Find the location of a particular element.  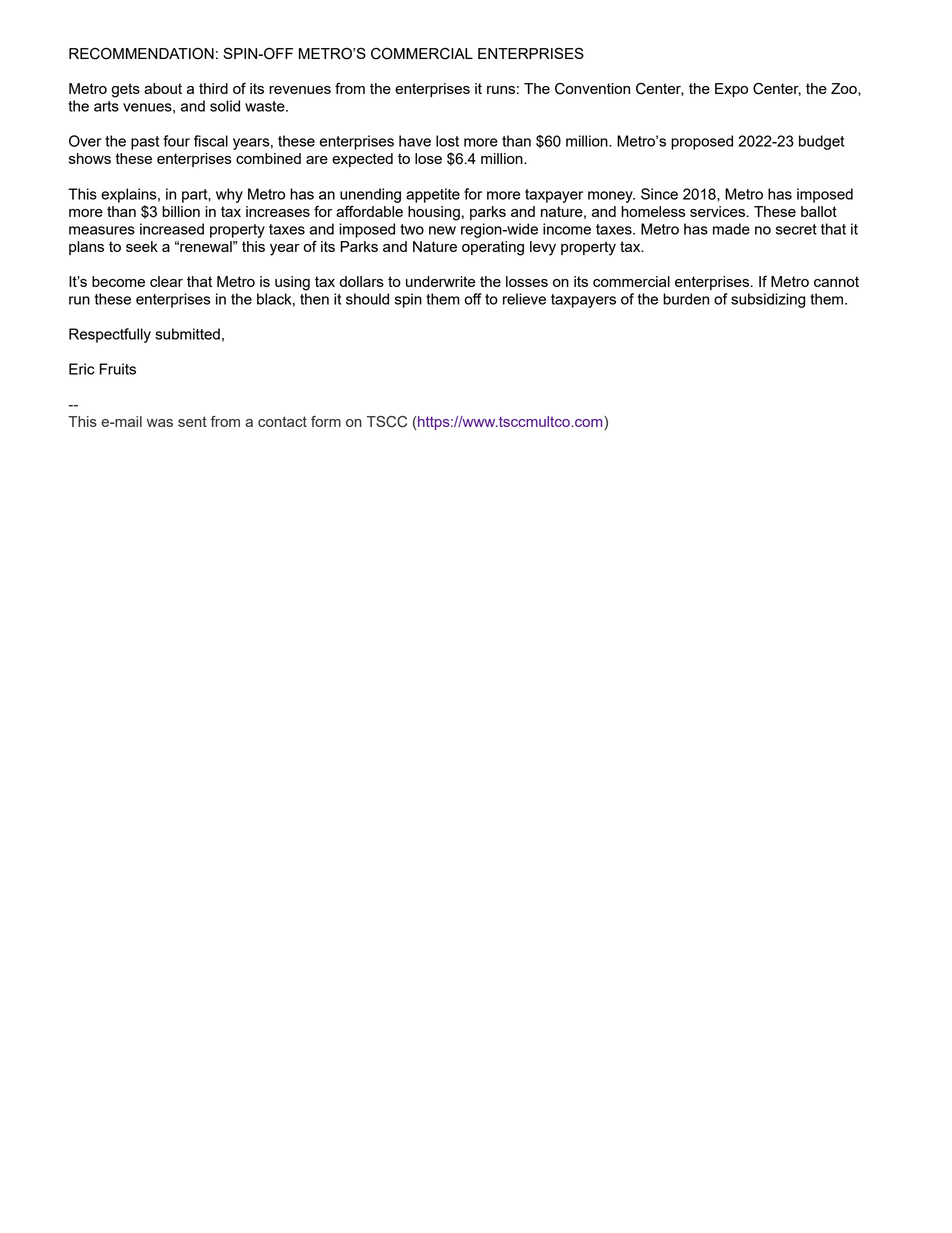

RECOMMENDATION is located at coordinates (141, 53).
